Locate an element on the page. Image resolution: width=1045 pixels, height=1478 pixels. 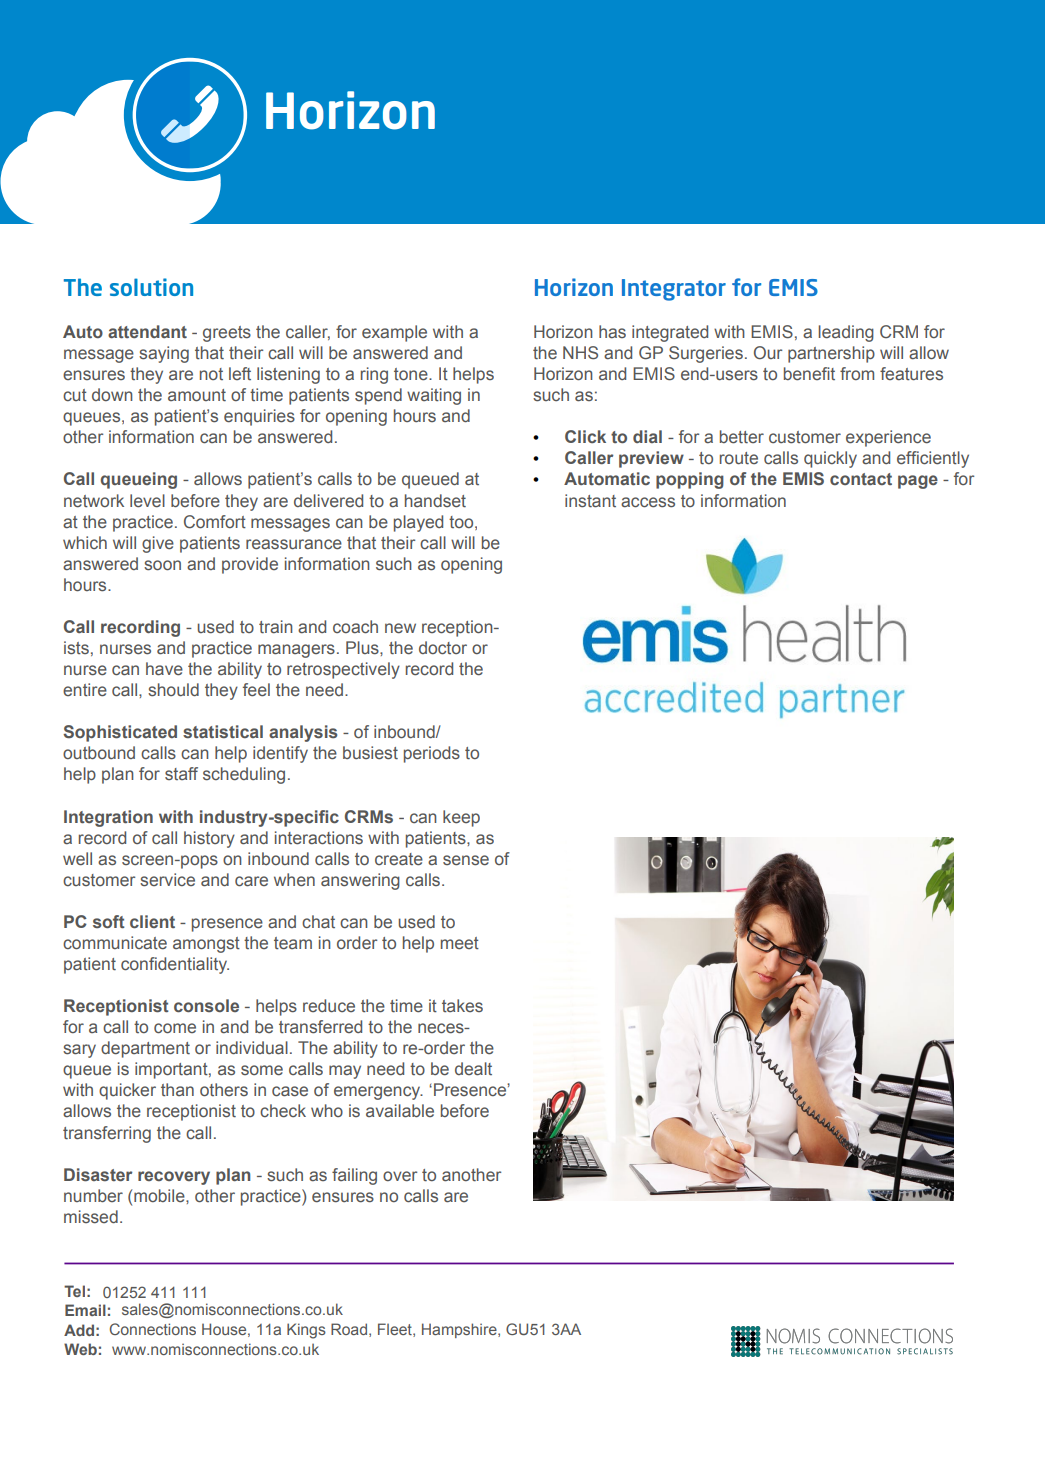
sense is located at coordinates (466, 860).
